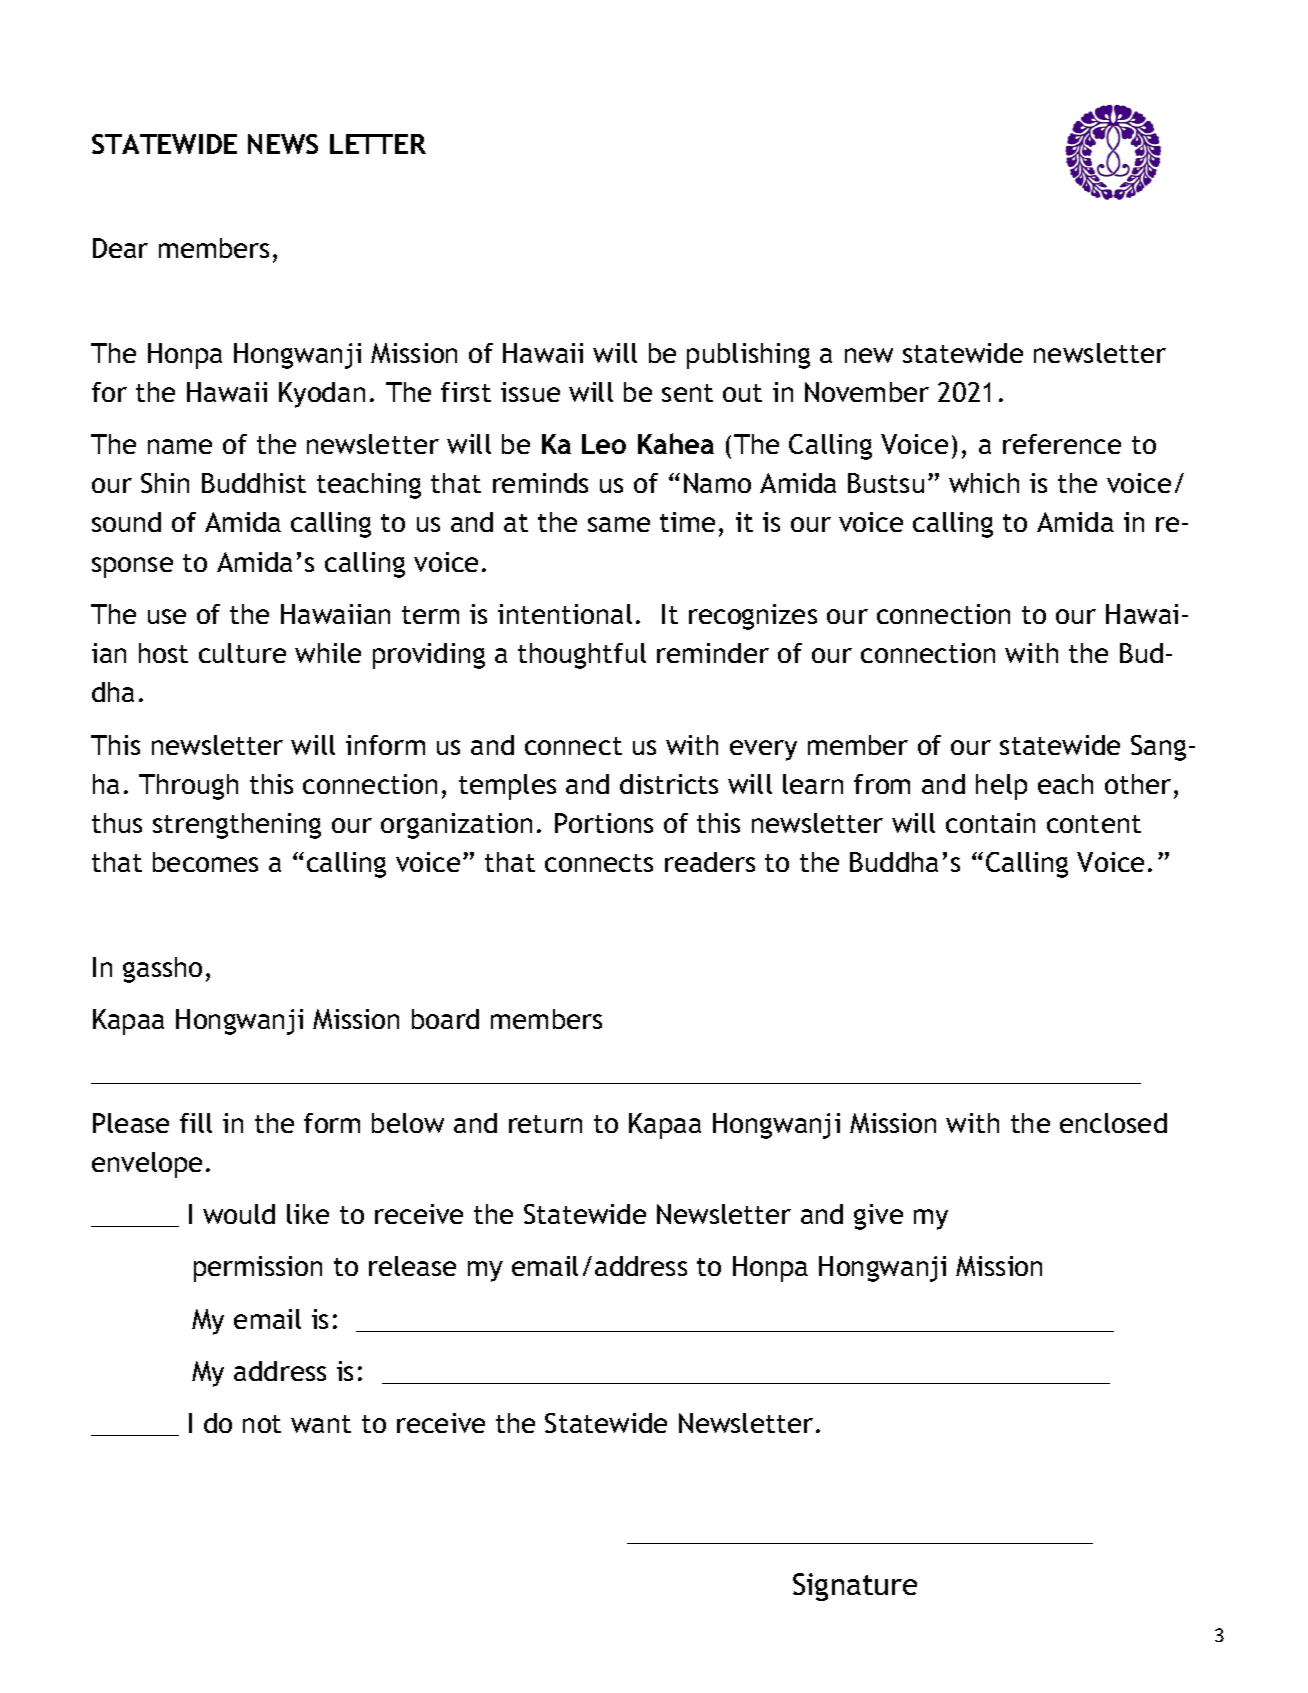 Image resolution: width=1308 pixels, height=1693 pixels. What do you see at coordinates (687, 393) in the screenshot?
I see `sent` at bounding box center [687, 393].
